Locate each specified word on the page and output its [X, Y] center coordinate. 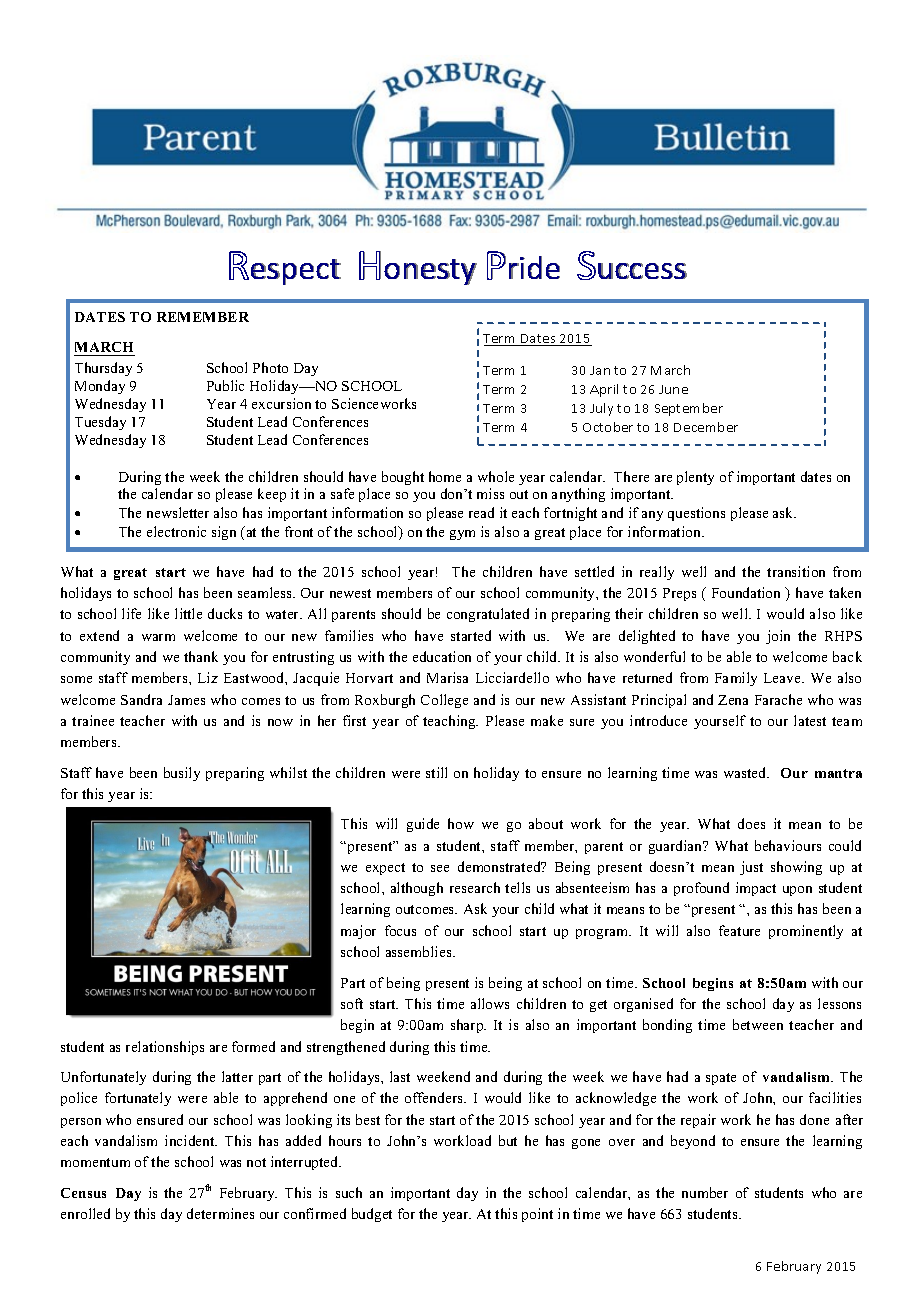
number [705, 1192]
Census [83, 1193]
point [537, 1215]
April [604, 390]
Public [225, 385]
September [689, 409]
